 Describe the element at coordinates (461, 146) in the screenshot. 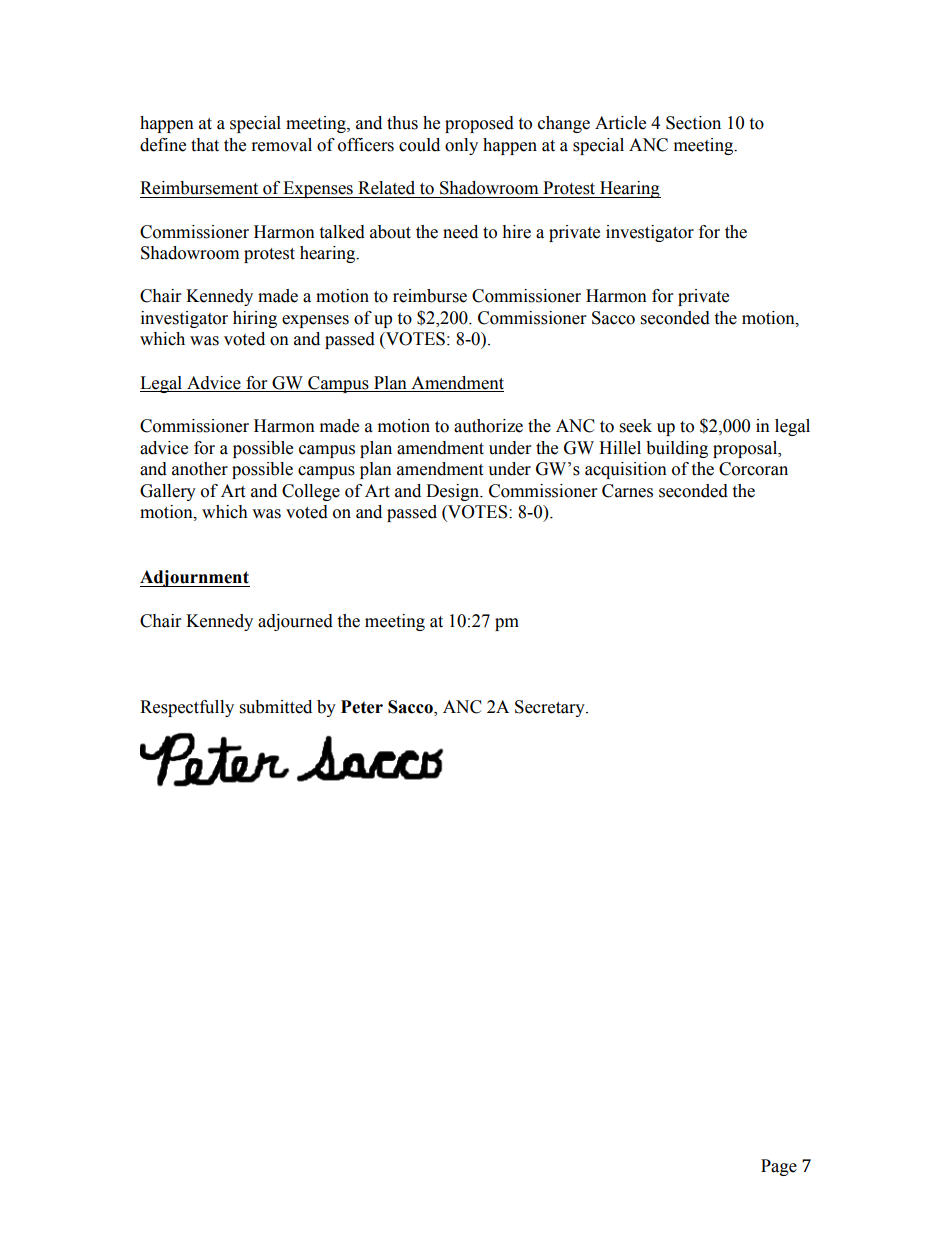

I see `only` at that location.
